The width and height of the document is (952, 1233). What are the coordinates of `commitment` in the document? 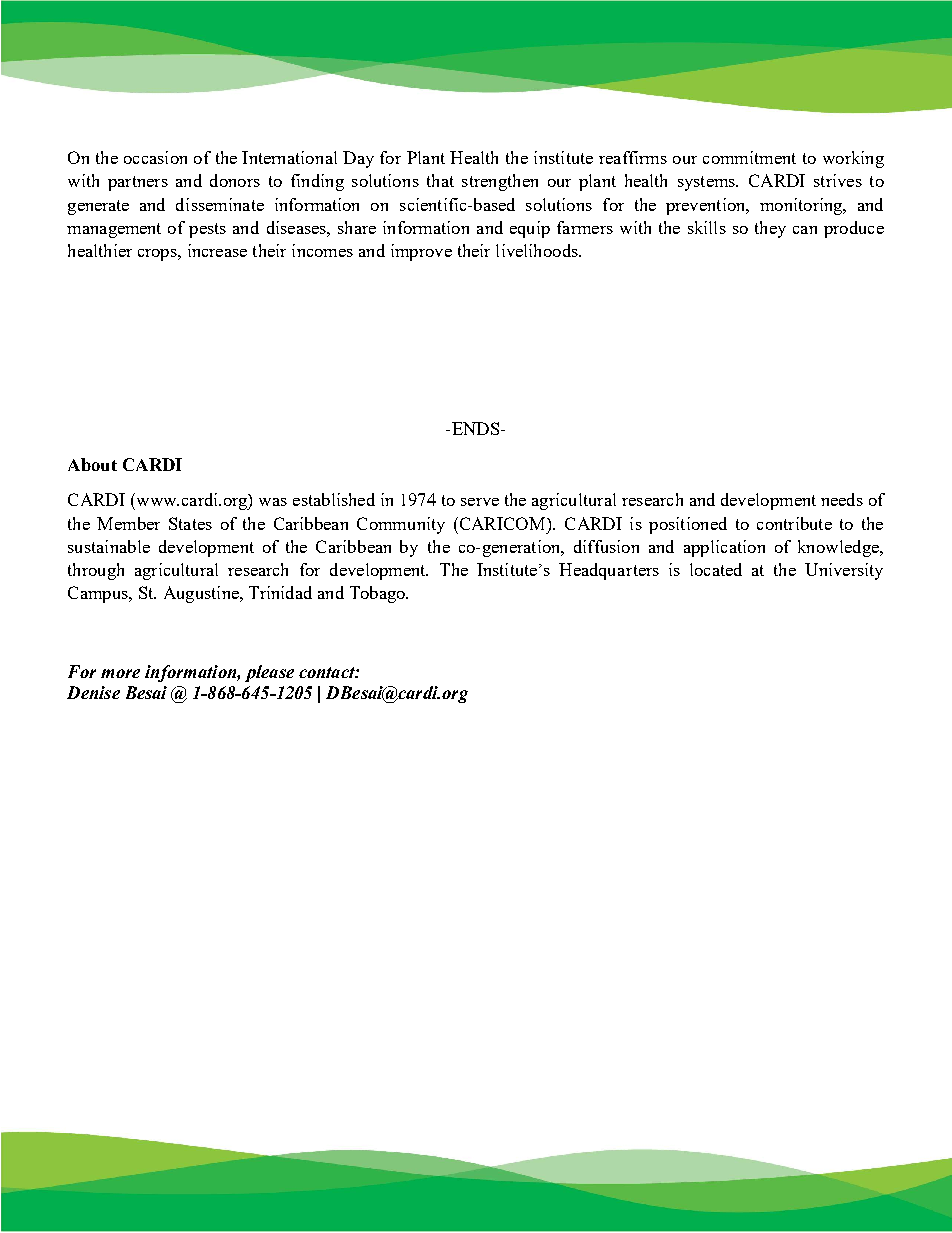 It's located at (749, 157).
